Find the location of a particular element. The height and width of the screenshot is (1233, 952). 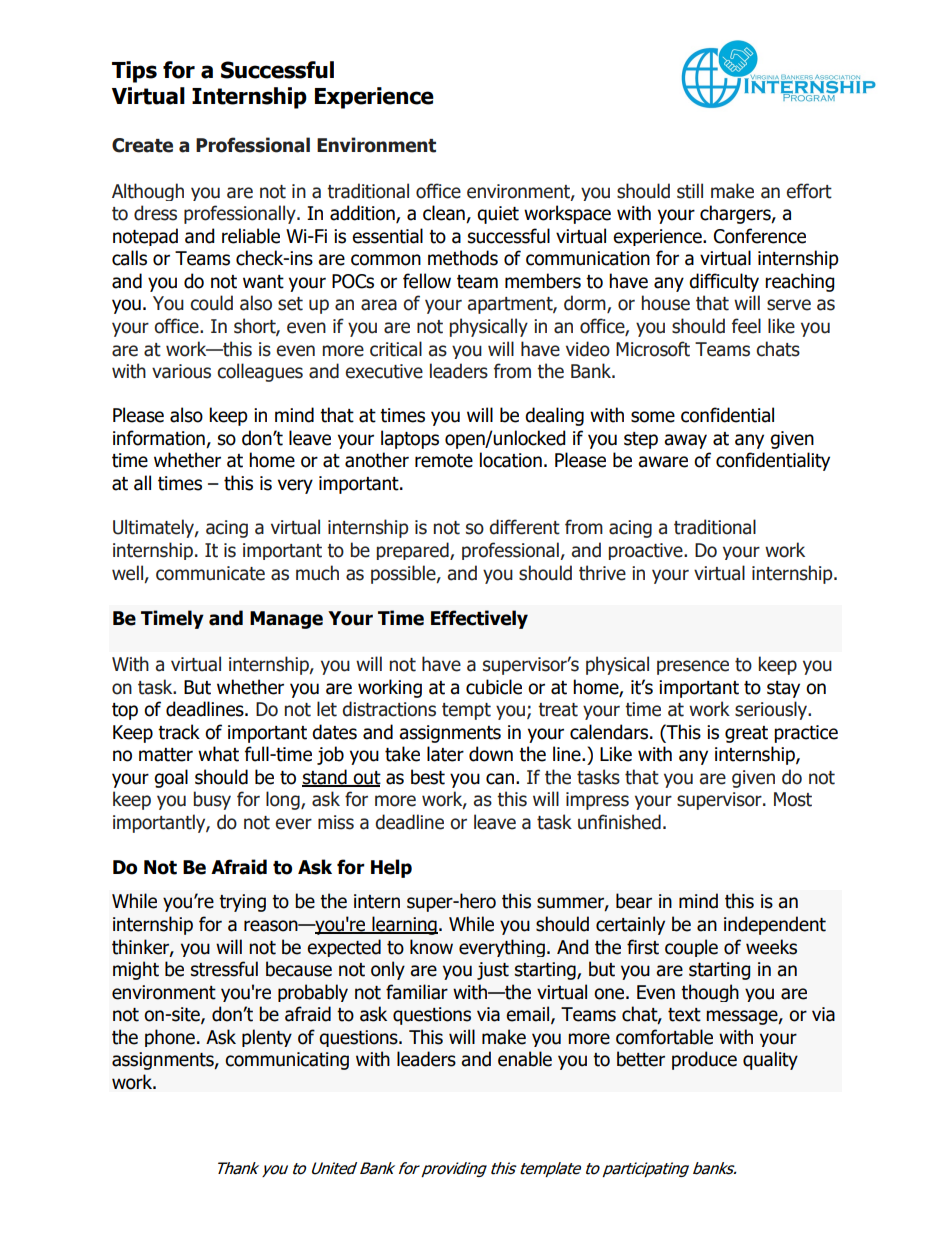

can is located at coordinates (500, 779).
